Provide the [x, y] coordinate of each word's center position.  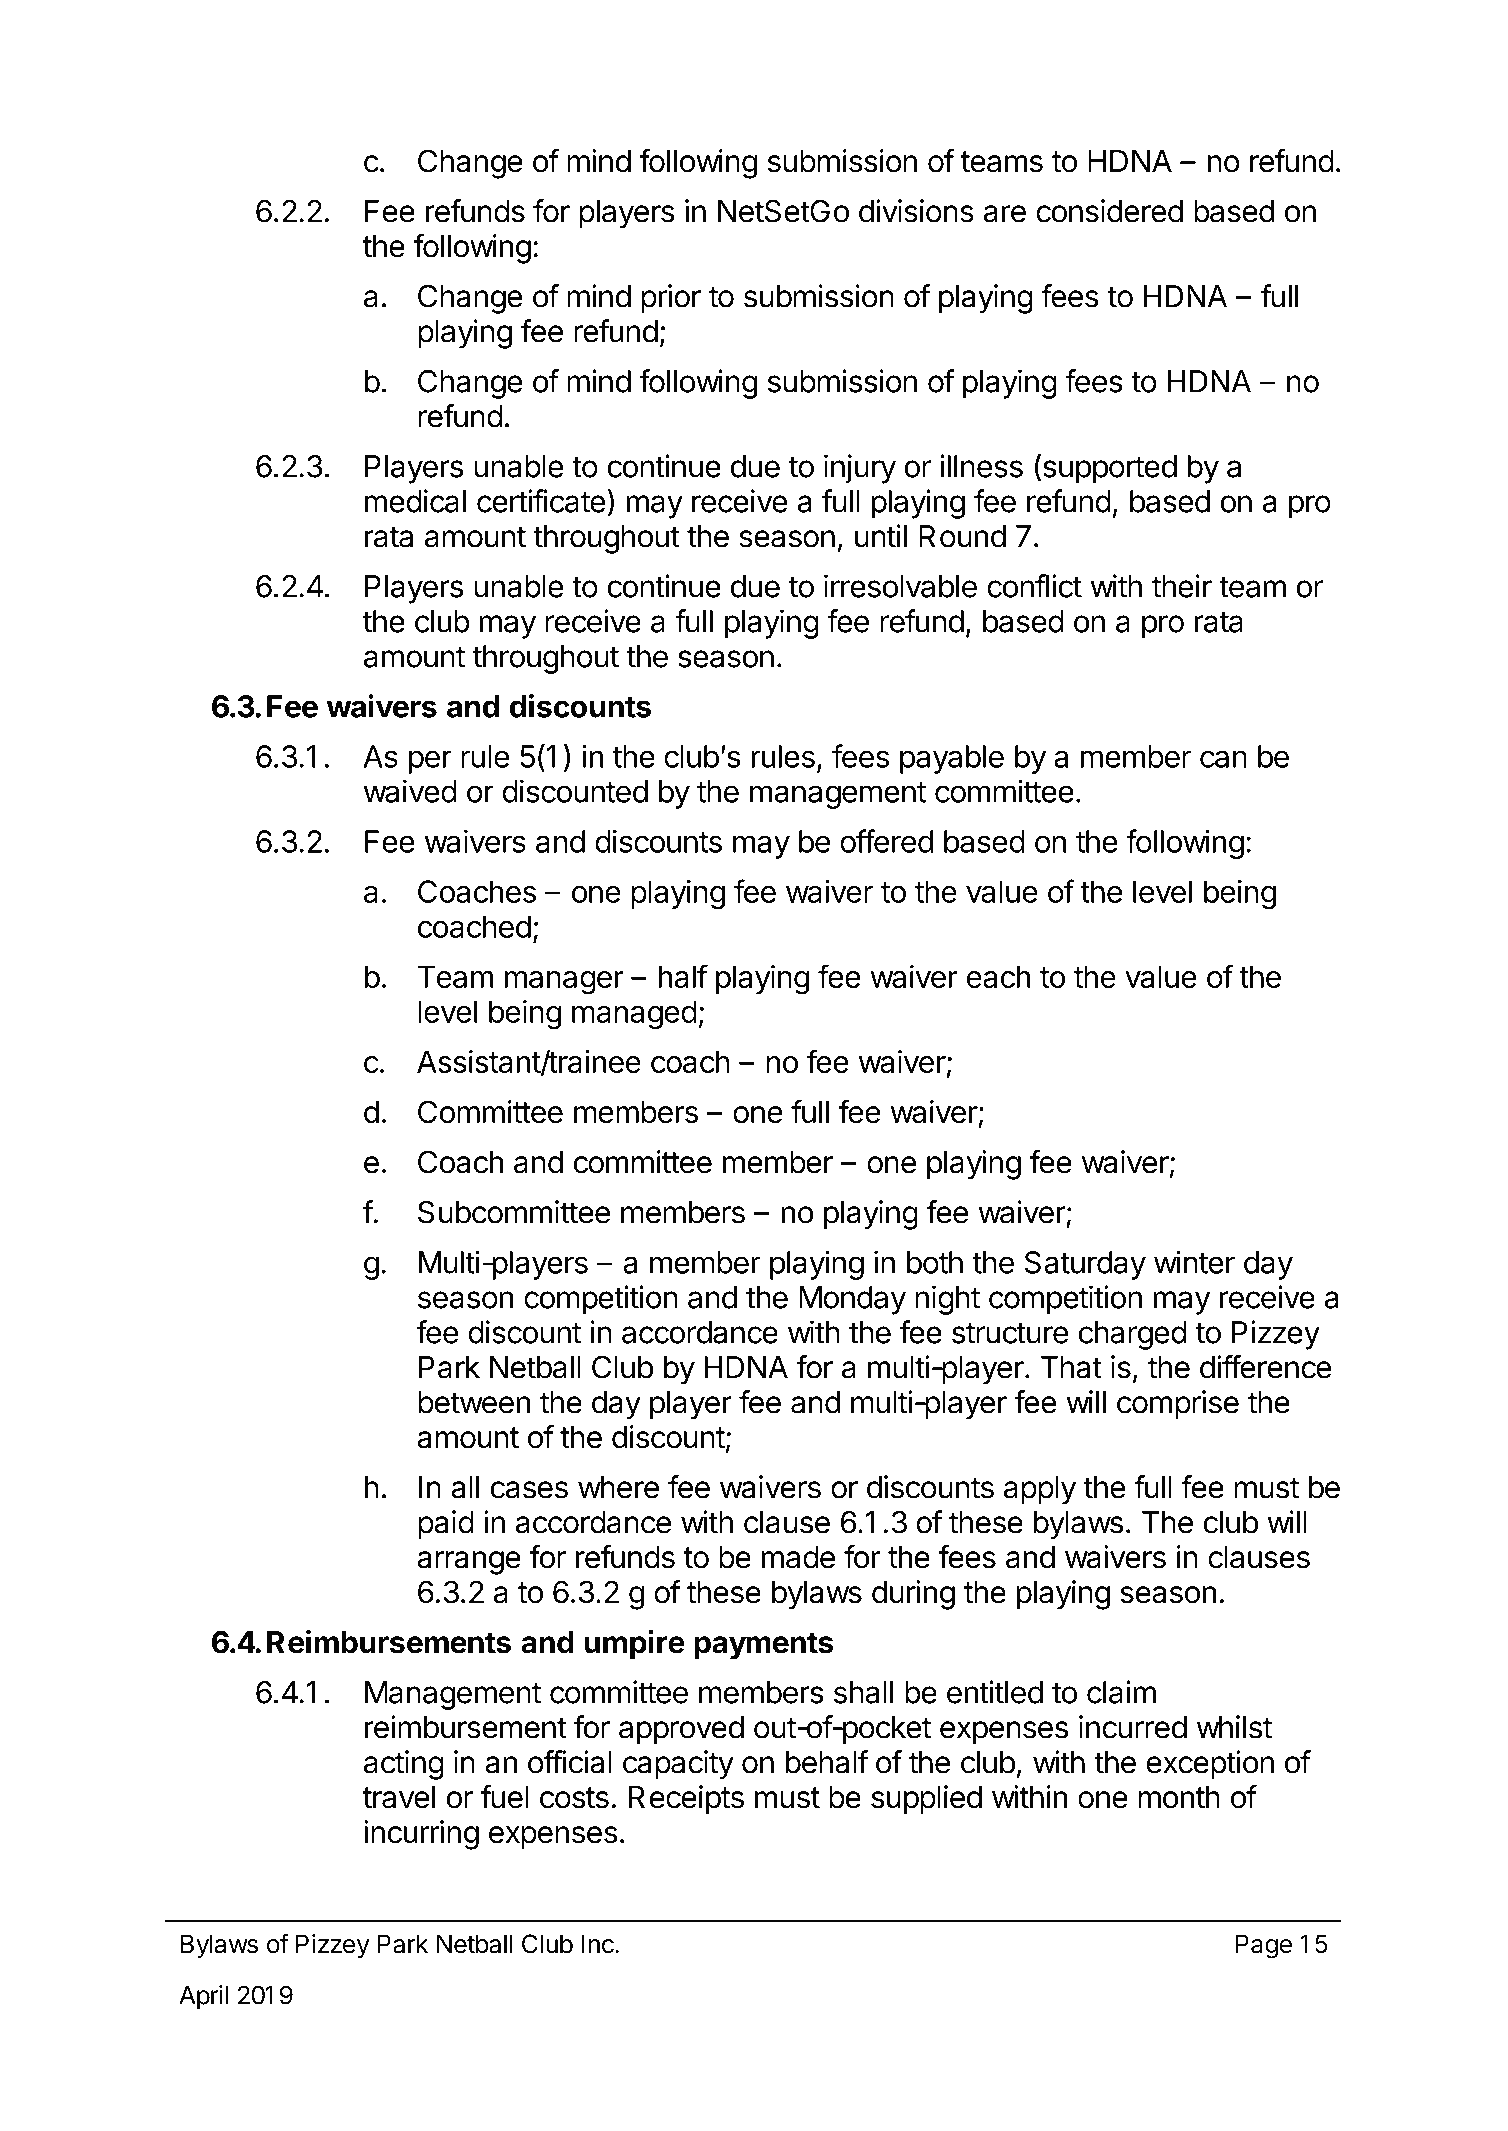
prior [671, 299]
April [203, 1997]
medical [415, 501]
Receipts [686, 1800]
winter [1194, 1262]
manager [564, 983]
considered [1109, 211]
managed [634, 1014]
